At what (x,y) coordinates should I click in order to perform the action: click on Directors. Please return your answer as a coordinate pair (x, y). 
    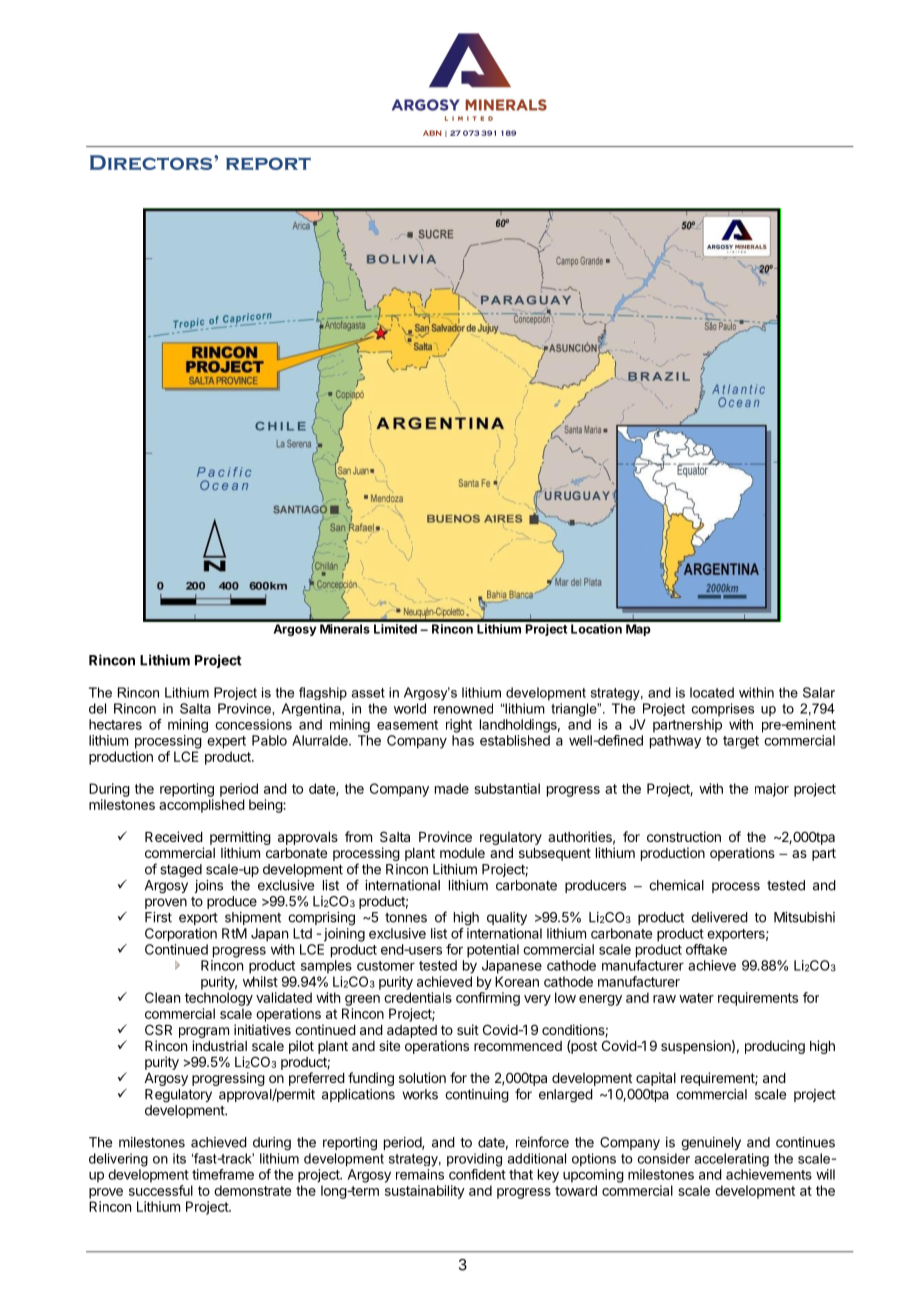
    Looking at the image, I should click on (152, 162).
